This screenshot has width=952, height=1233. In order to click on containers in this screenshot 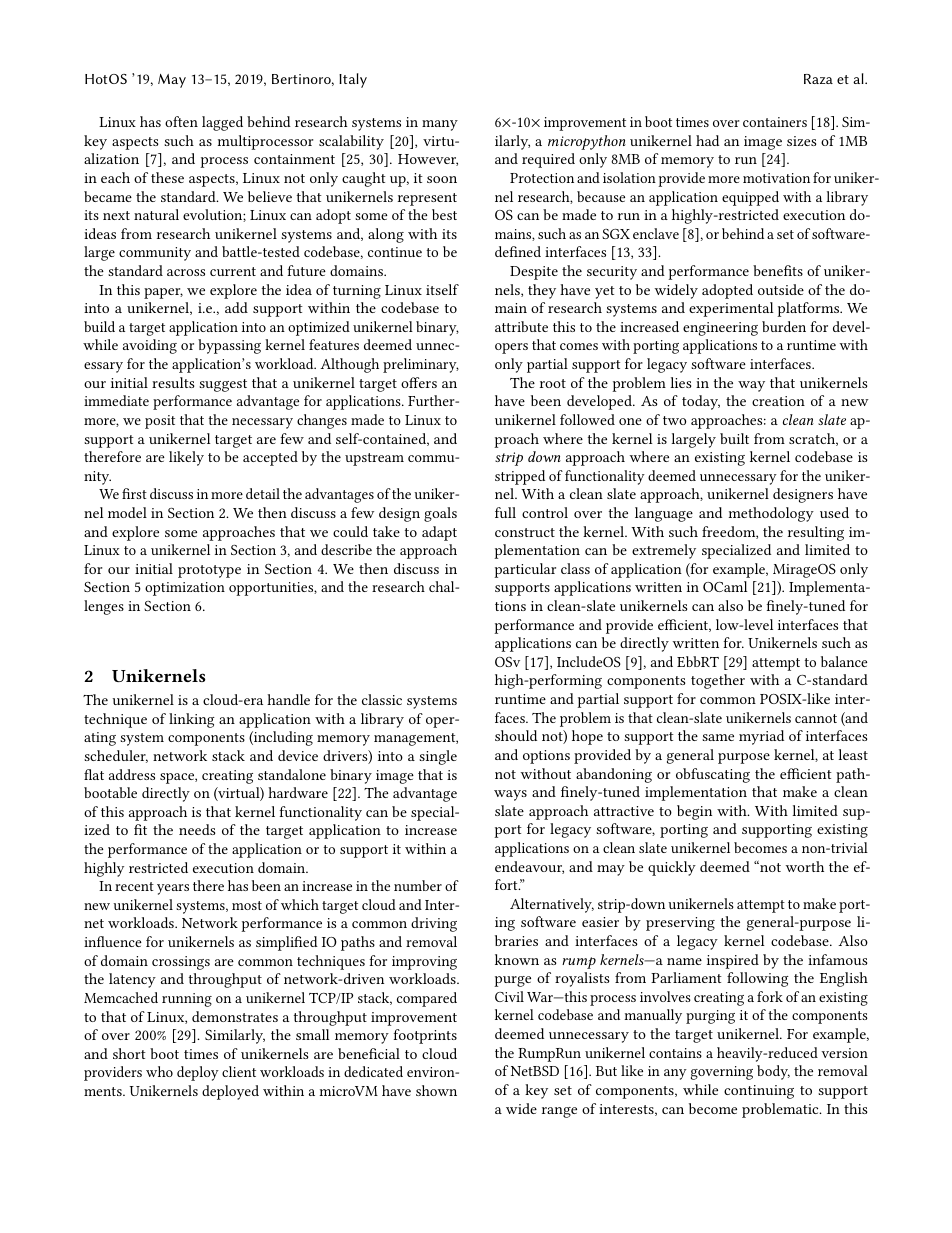, I will do `click(775, 122)`.
